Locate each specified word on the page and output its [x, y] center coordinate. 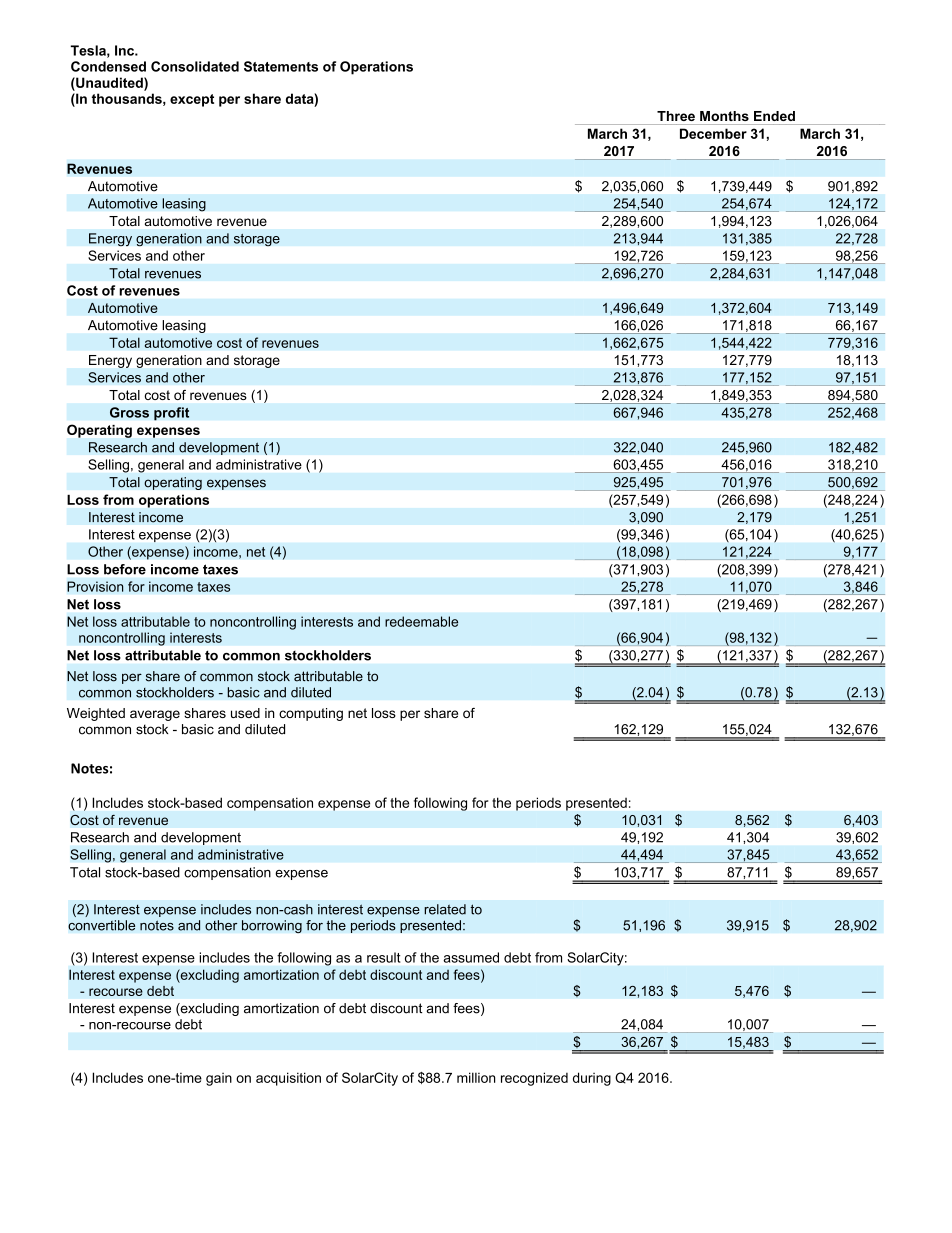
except [192, 100]
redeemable [421, 621]
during [592, 1079]
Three [676, 116]
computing [311, 714]
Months [724, 116]
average [155, 715]
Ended [774, 116]
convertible [102, 925]
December [713, 133]
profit [171, 414]
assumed [471, 957]
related [445, 909]
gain [219, 1079]
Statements [281, 66]
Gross [129, 412]
